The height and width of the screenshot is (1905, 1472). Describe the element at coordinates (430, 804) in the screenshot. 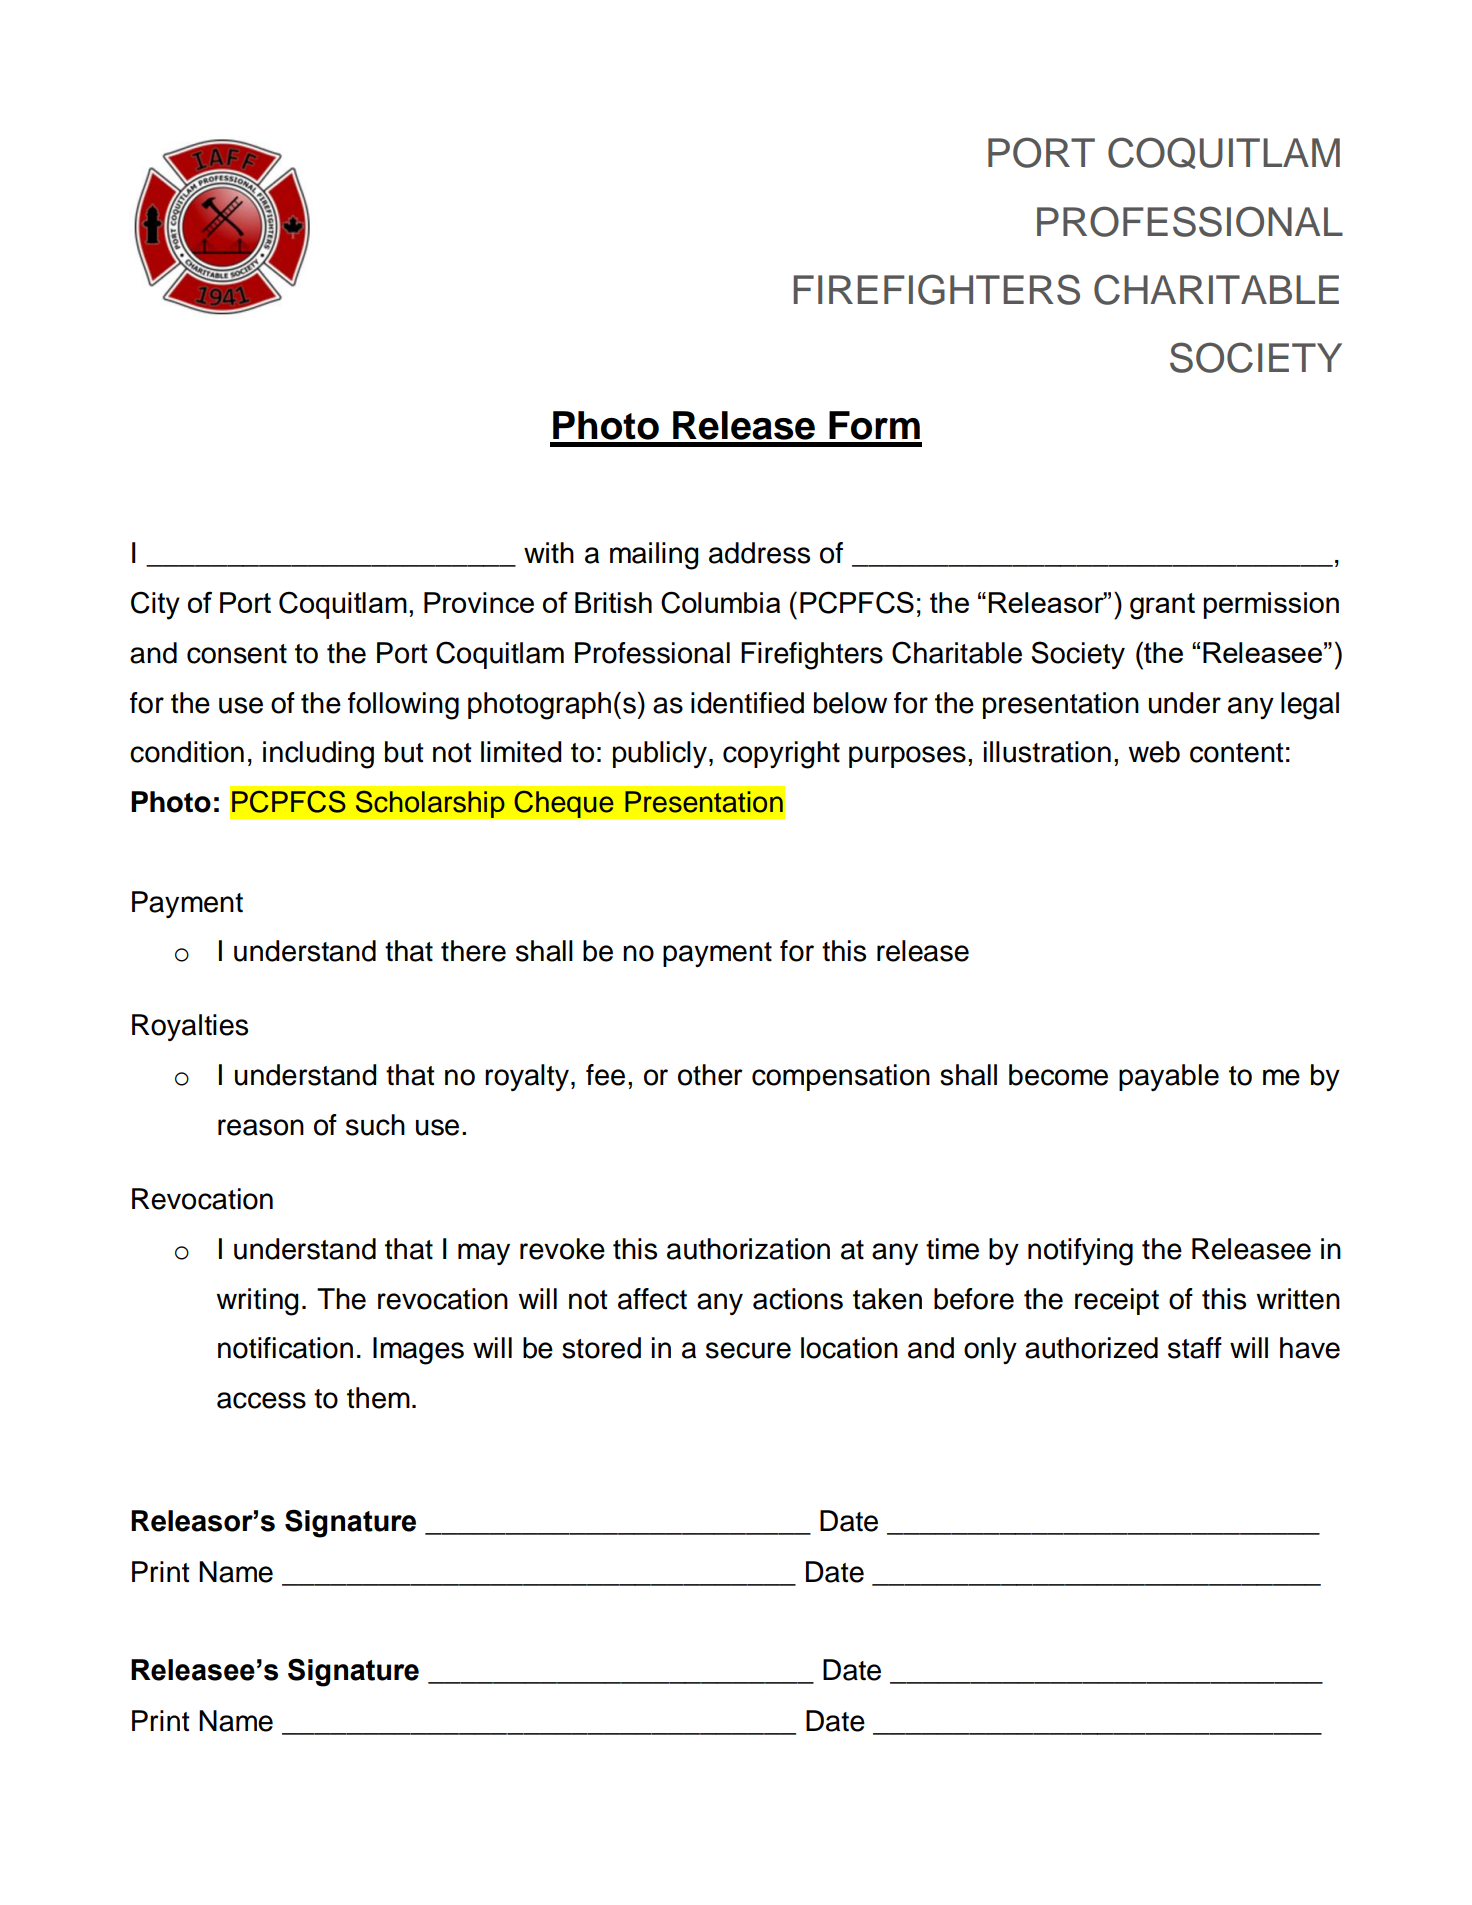

I see `Scholarship` at that location.
